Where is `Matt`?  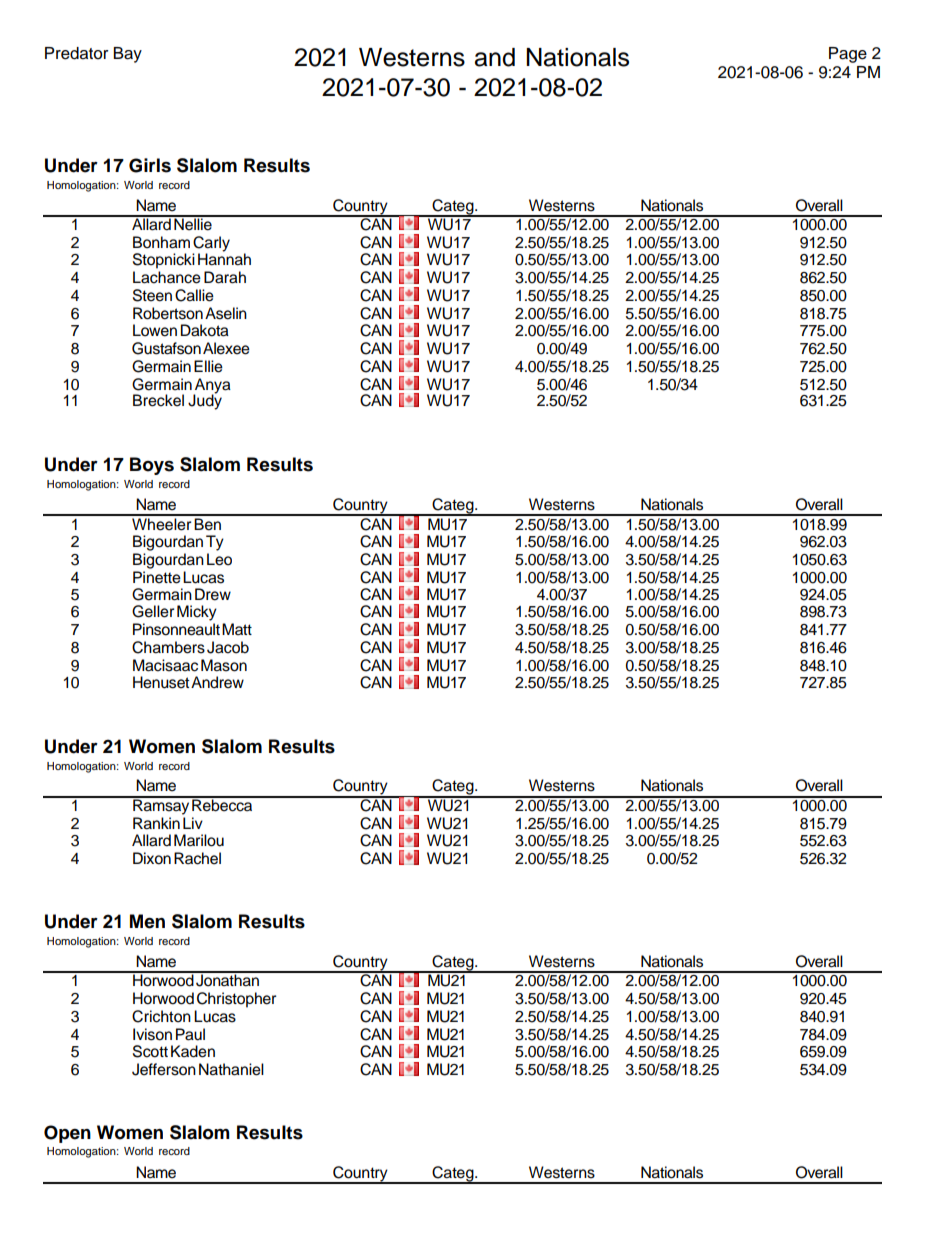
Matt is located at coordinates (237, 629).
